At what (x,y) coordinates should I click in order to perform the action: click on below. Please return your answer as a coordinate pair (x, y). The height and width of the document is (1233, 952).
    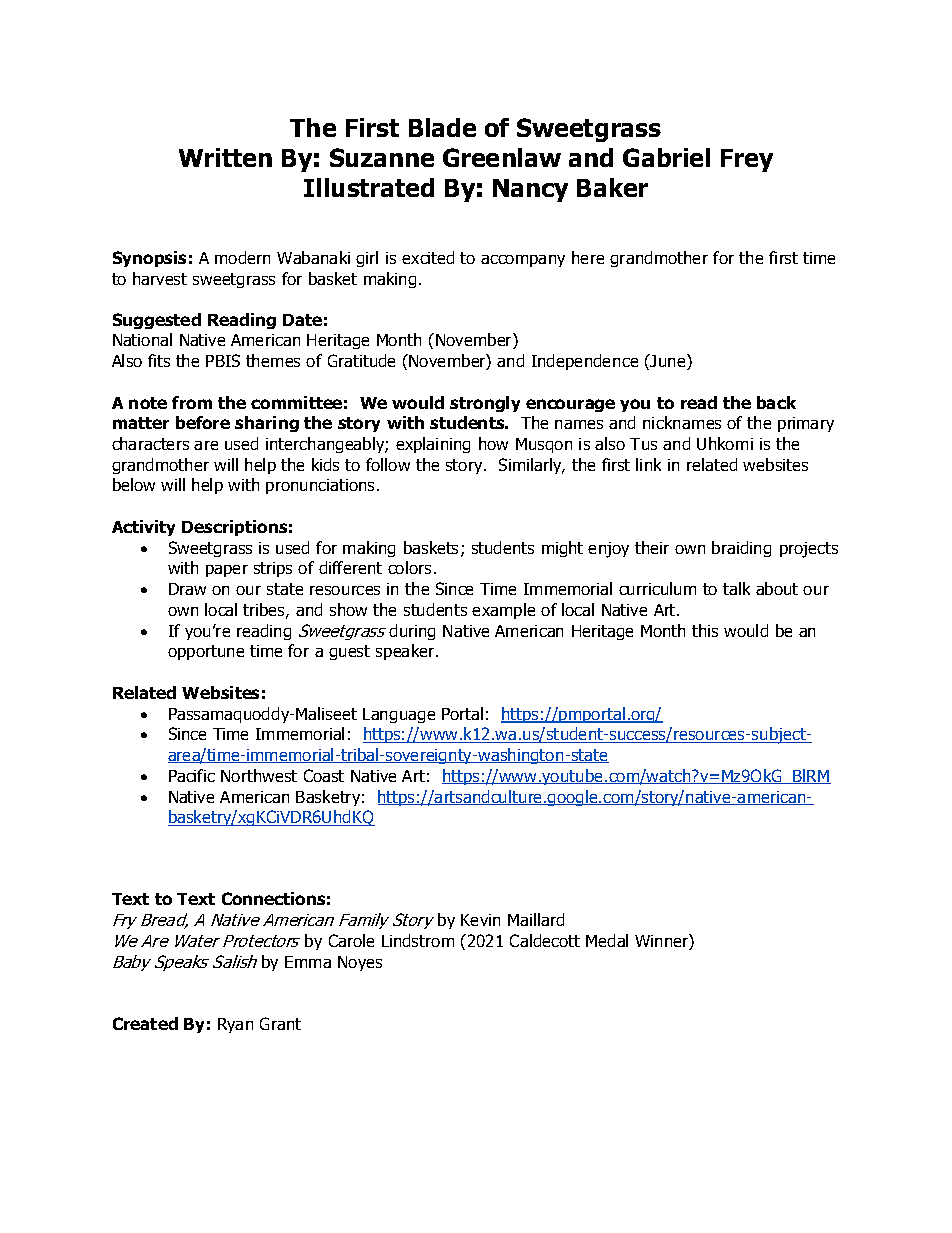
    Looking at the image, I should click on (134, 484).
